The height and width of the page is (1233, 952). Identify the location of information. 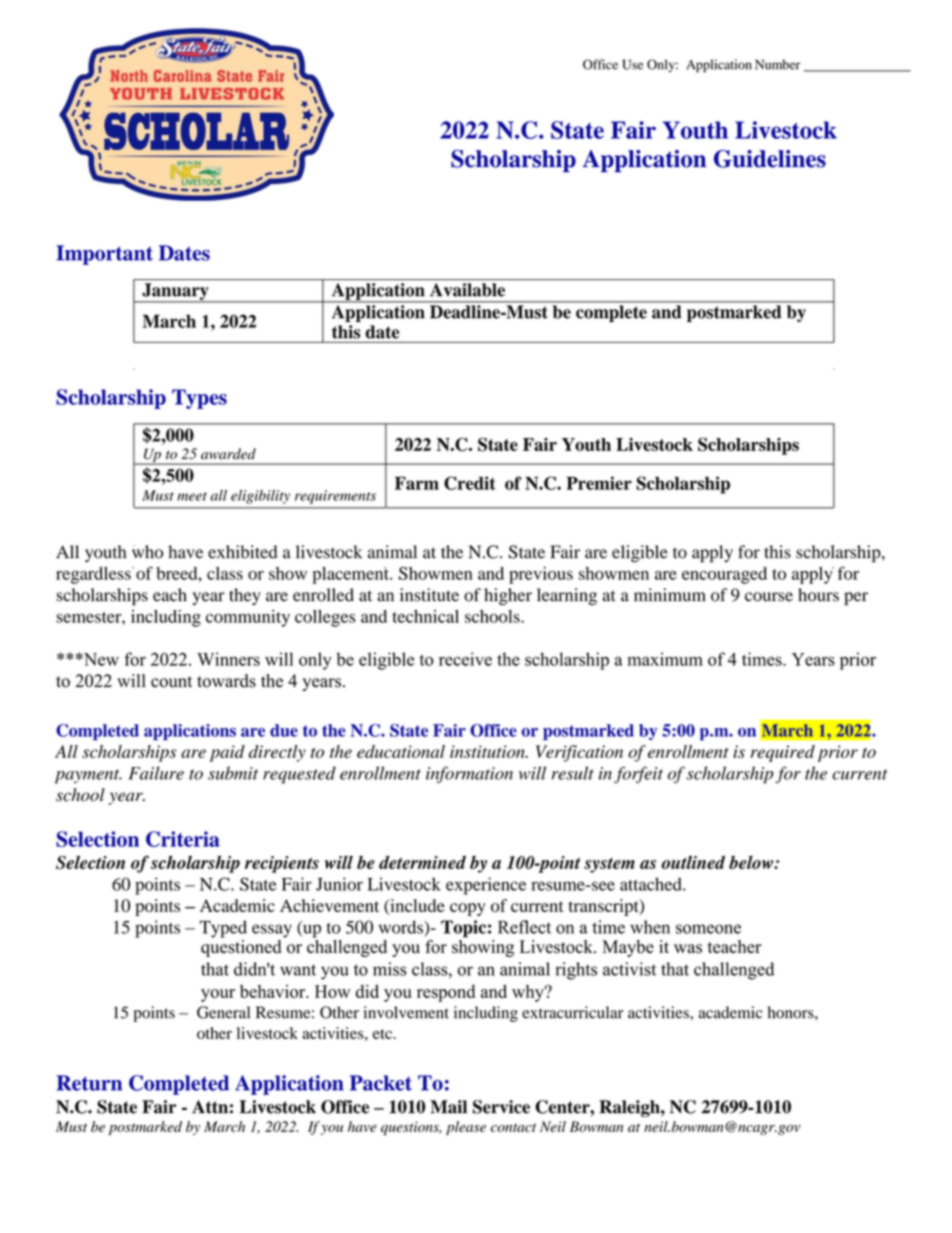
(469, 775).
